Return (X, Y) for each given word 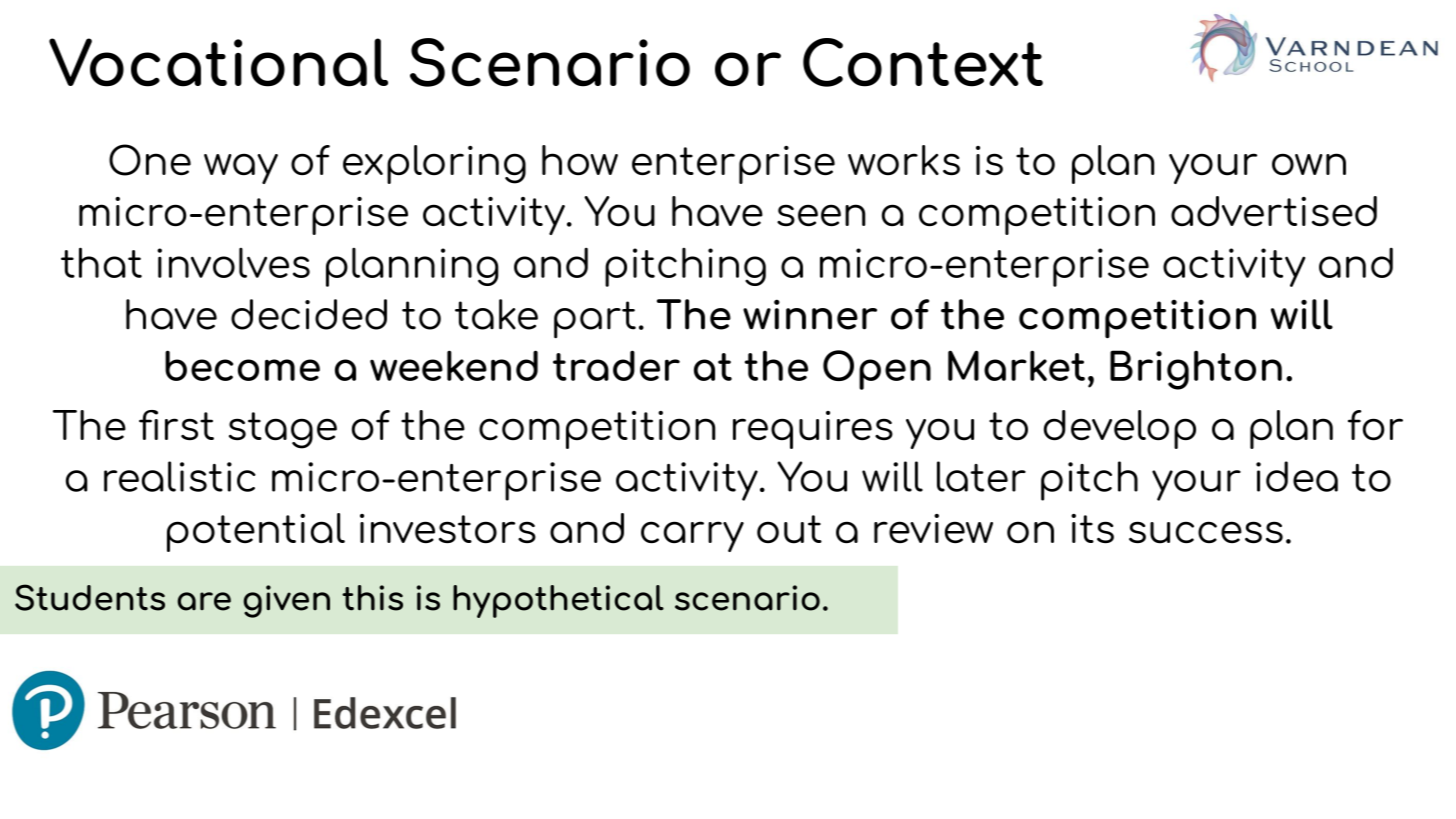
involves (233, 263)
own (1309, 164)
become (242, 365)
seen (821, 215)
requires (813, 430)
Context (923, 62)
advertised (1274, 211)
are (204, 601)
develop (1120, 429)
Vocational (218, 62)
